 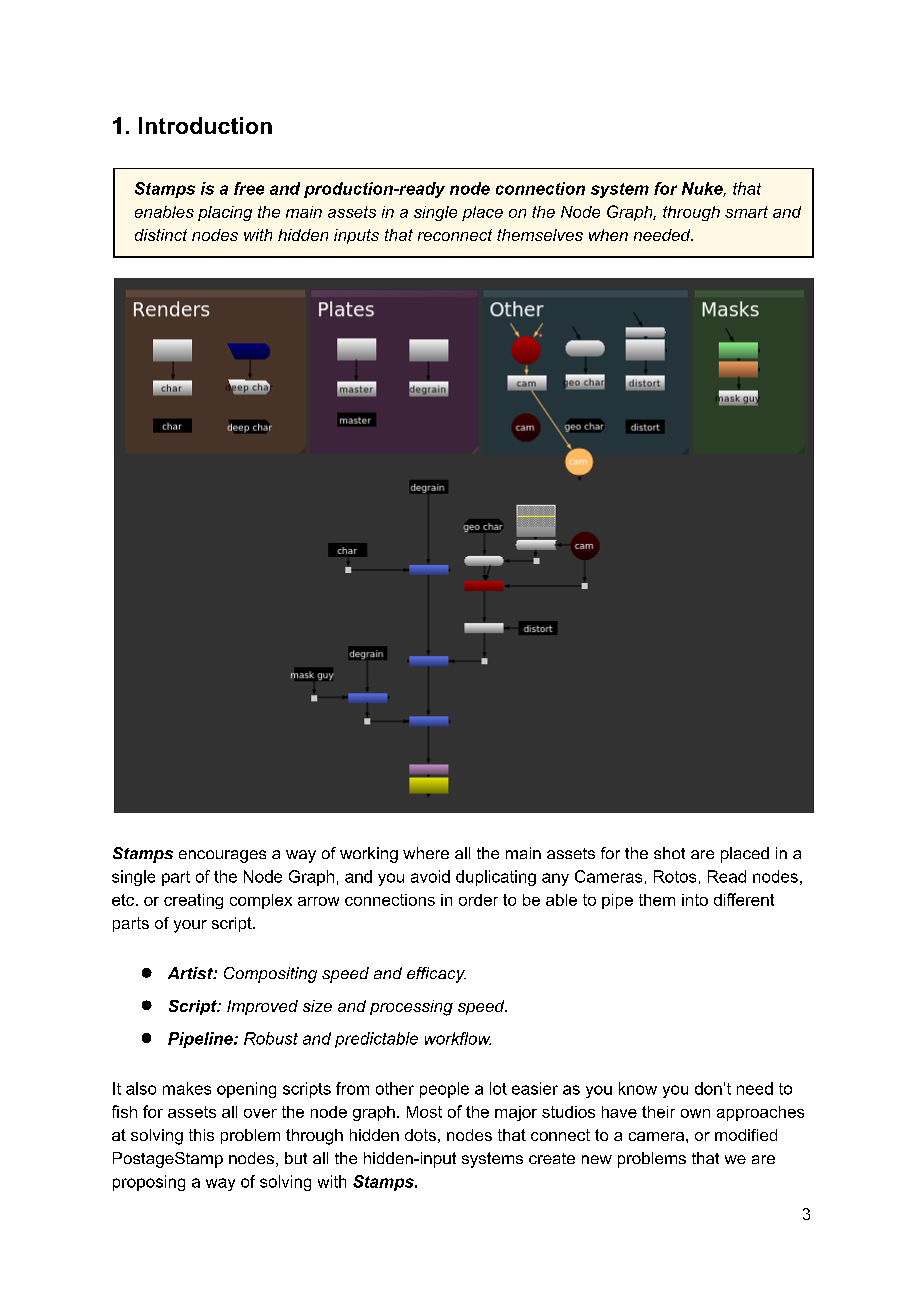 What do you see at coordinates (426, 853) in the image?
I see `where` at bounding box center [426, 853].
